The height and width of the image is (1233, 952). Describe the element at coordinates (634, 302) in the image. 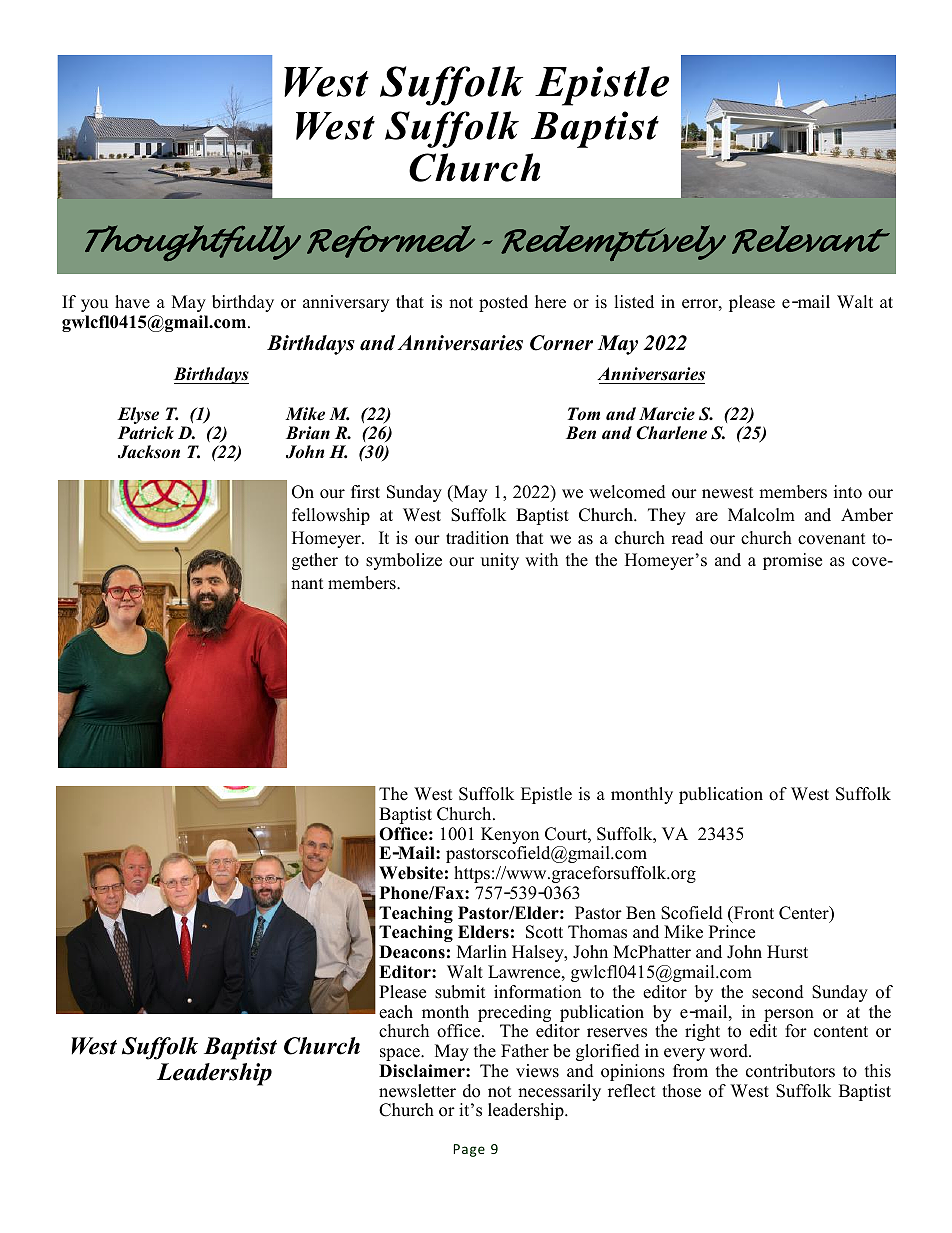

I see `listed` at that location.
